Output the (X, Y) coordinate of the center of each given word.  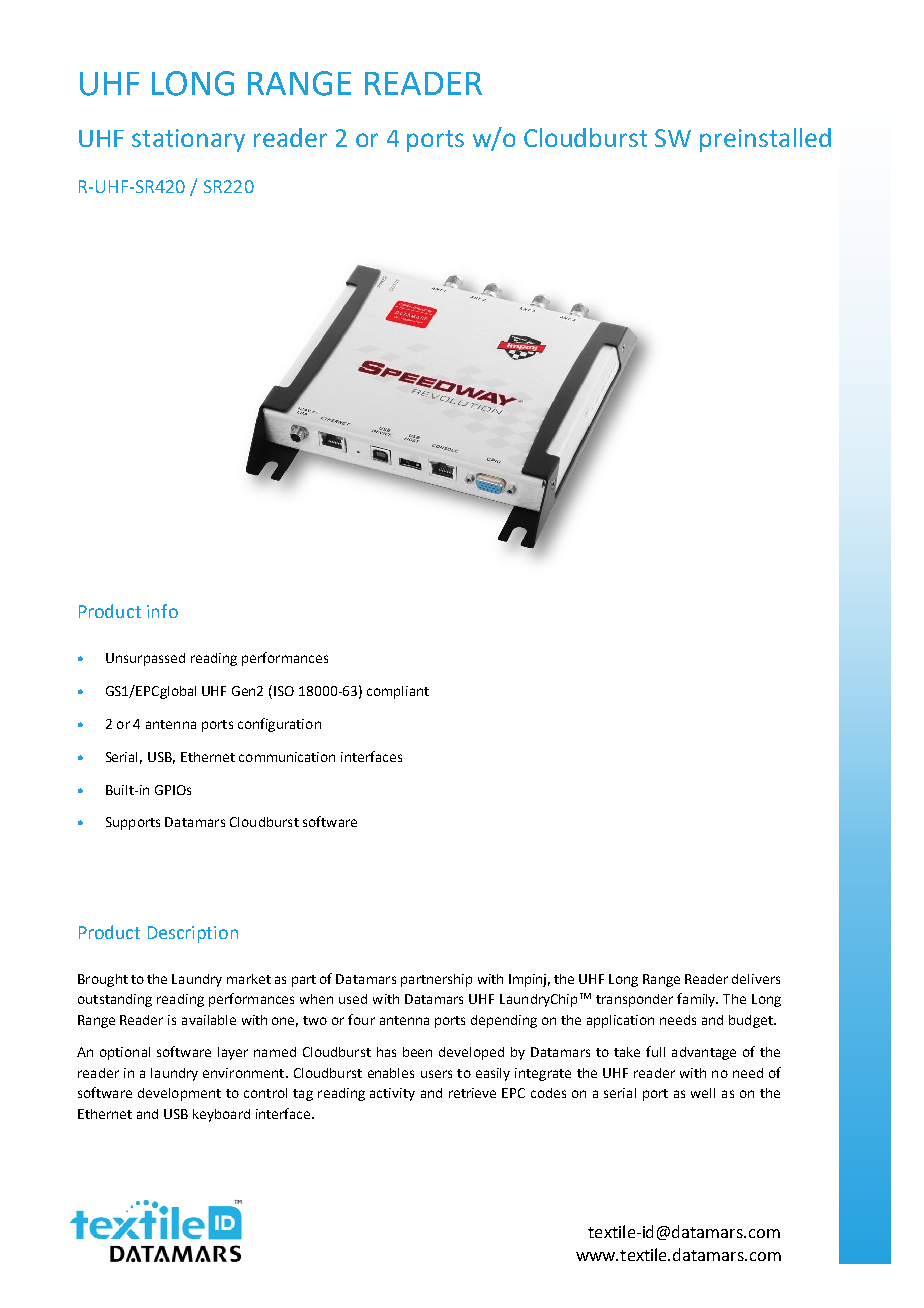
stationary (188, 140)
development (179, 1094)
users (436, 1074)
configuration (279, 725)
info (162, 611)
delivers (756, 979)
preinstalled (765, 140)
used (353, 999)
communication (287, 757)
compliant (398, 692)
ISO (284, 691)
